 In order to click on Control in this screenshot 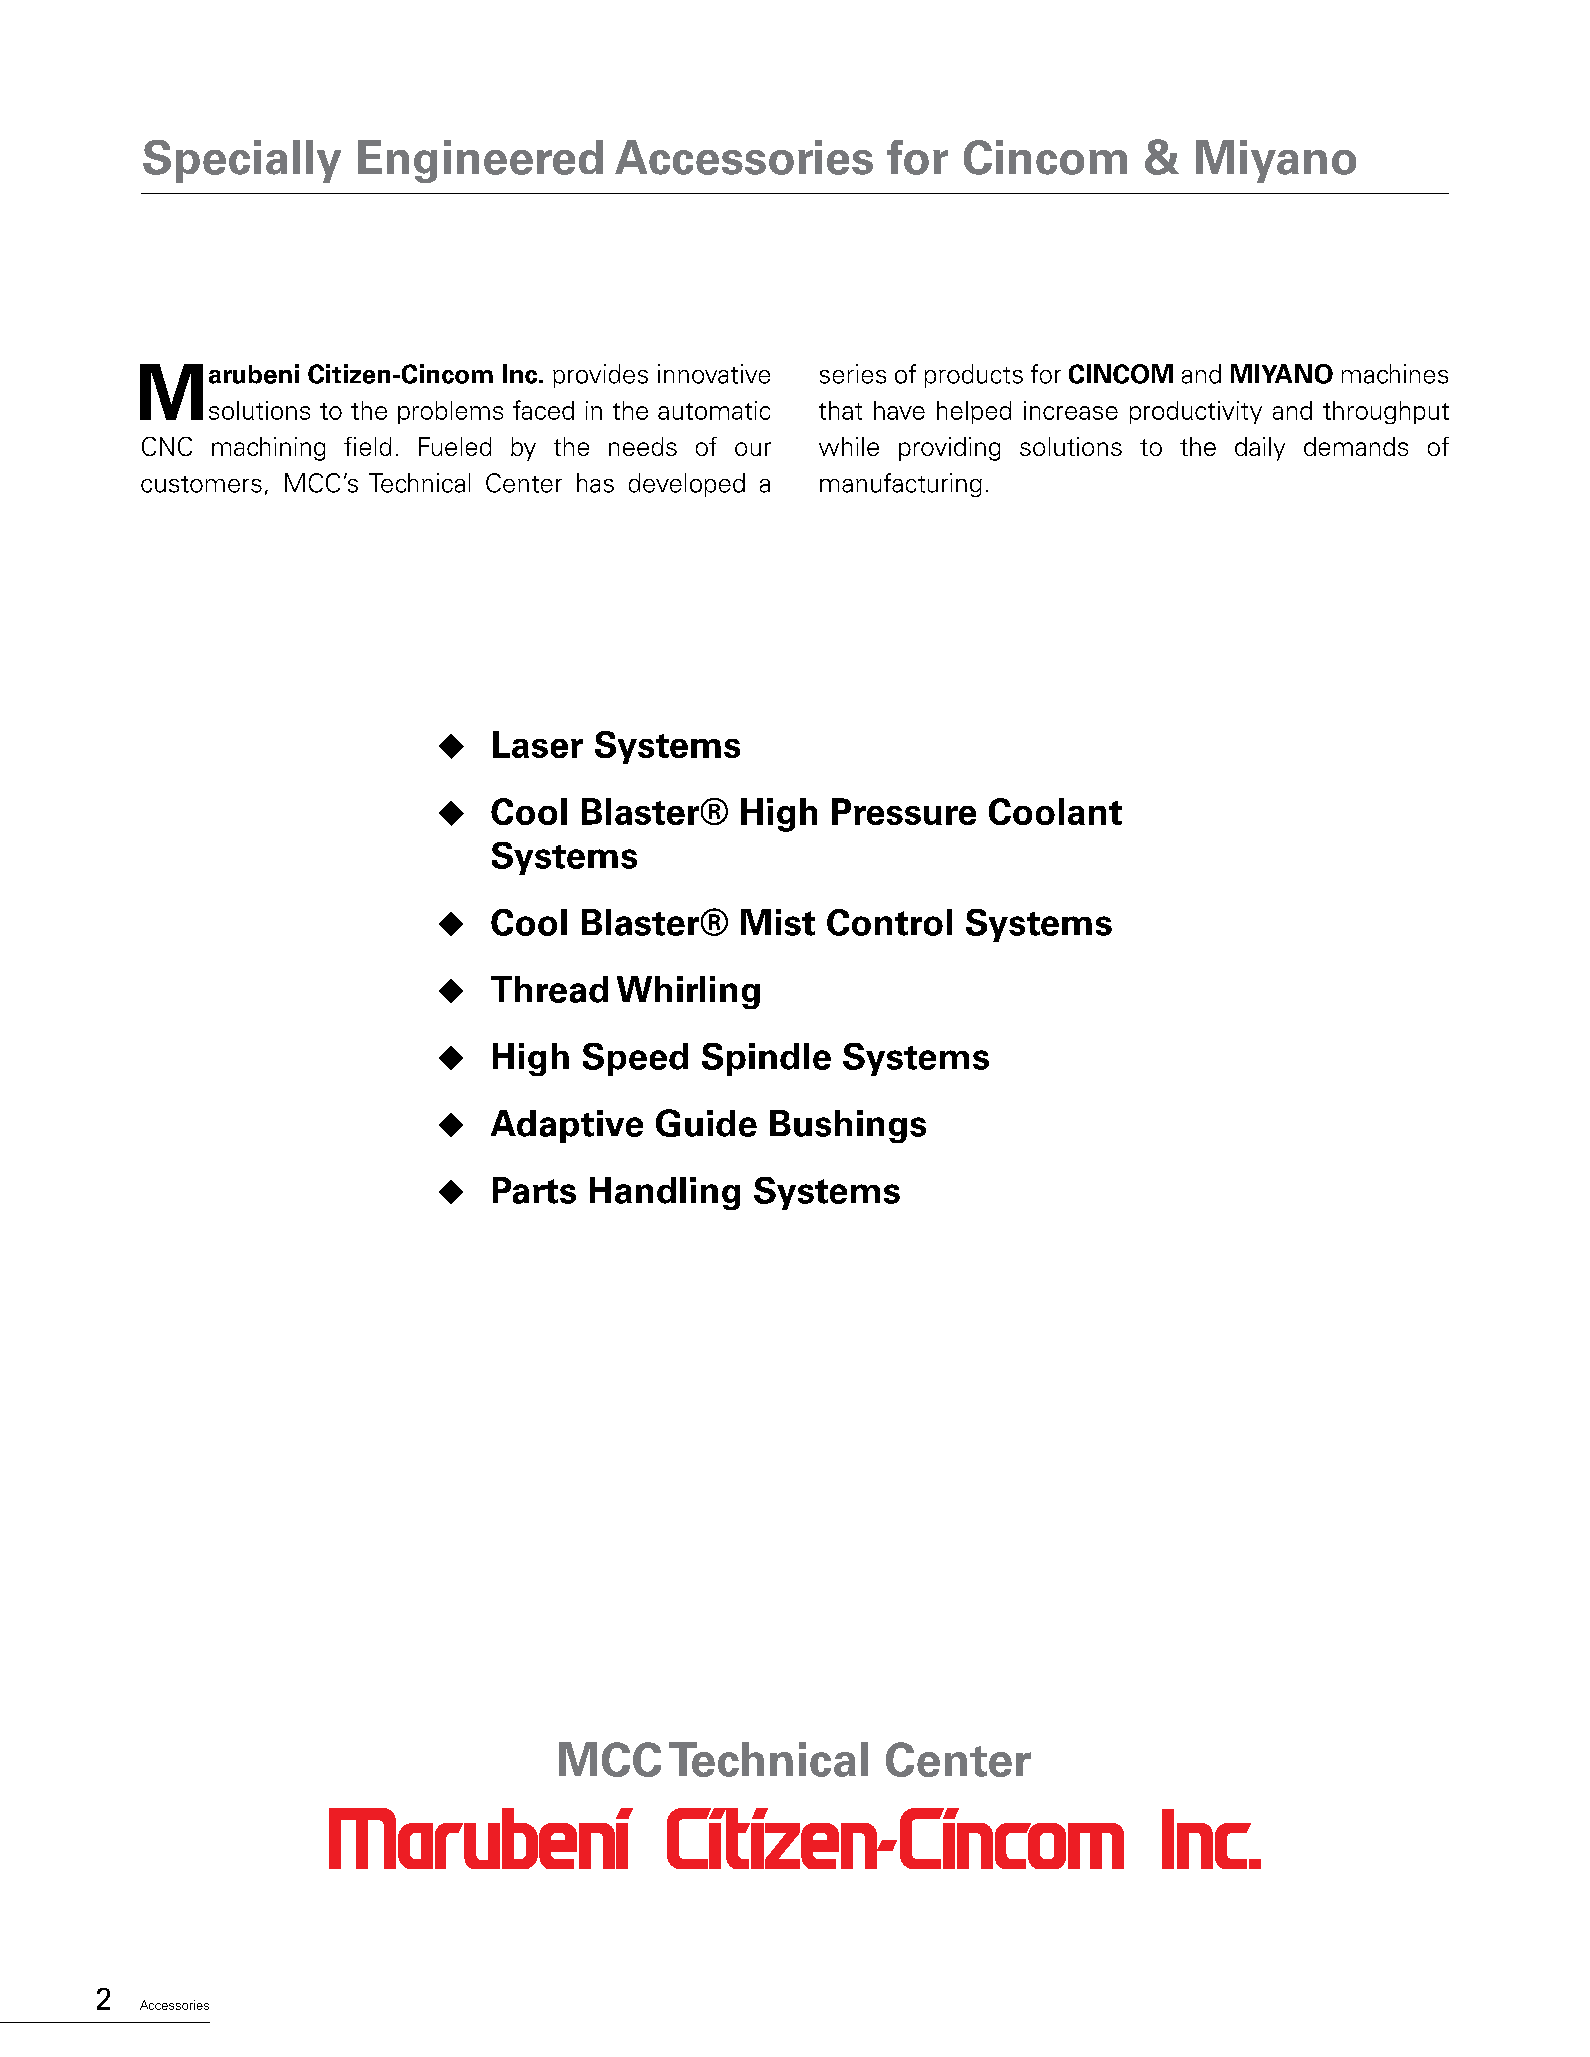, I will do `click(889, 922)`.
